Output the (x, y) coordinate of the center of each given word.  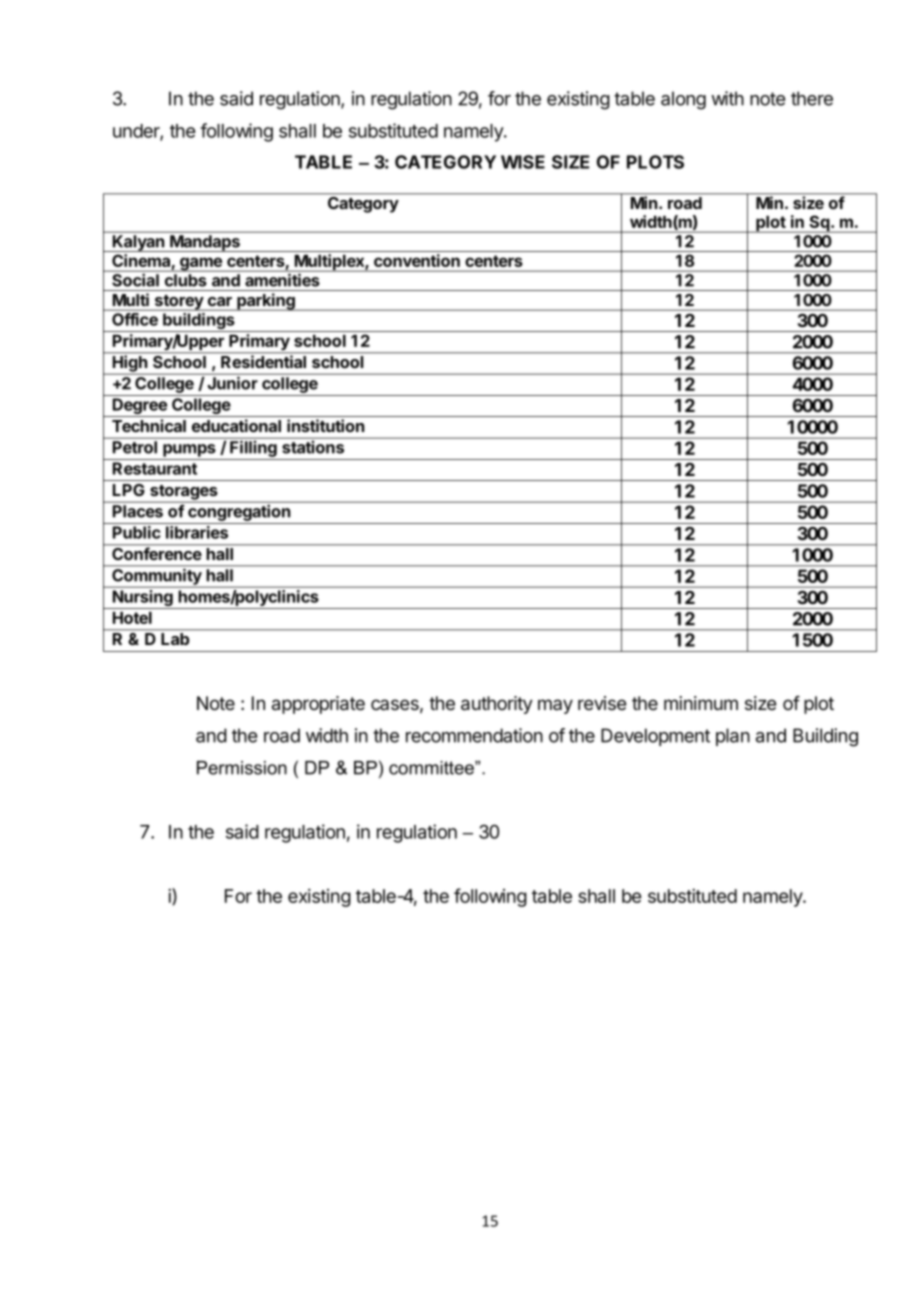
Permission (242, 768)
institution (325, 425)
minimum (701, 703)
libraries (197, 532)
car (220, 301)
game (201, 264)
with (727, 98)
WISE (523, 162)
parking (266, 302)
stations (313, 447)
